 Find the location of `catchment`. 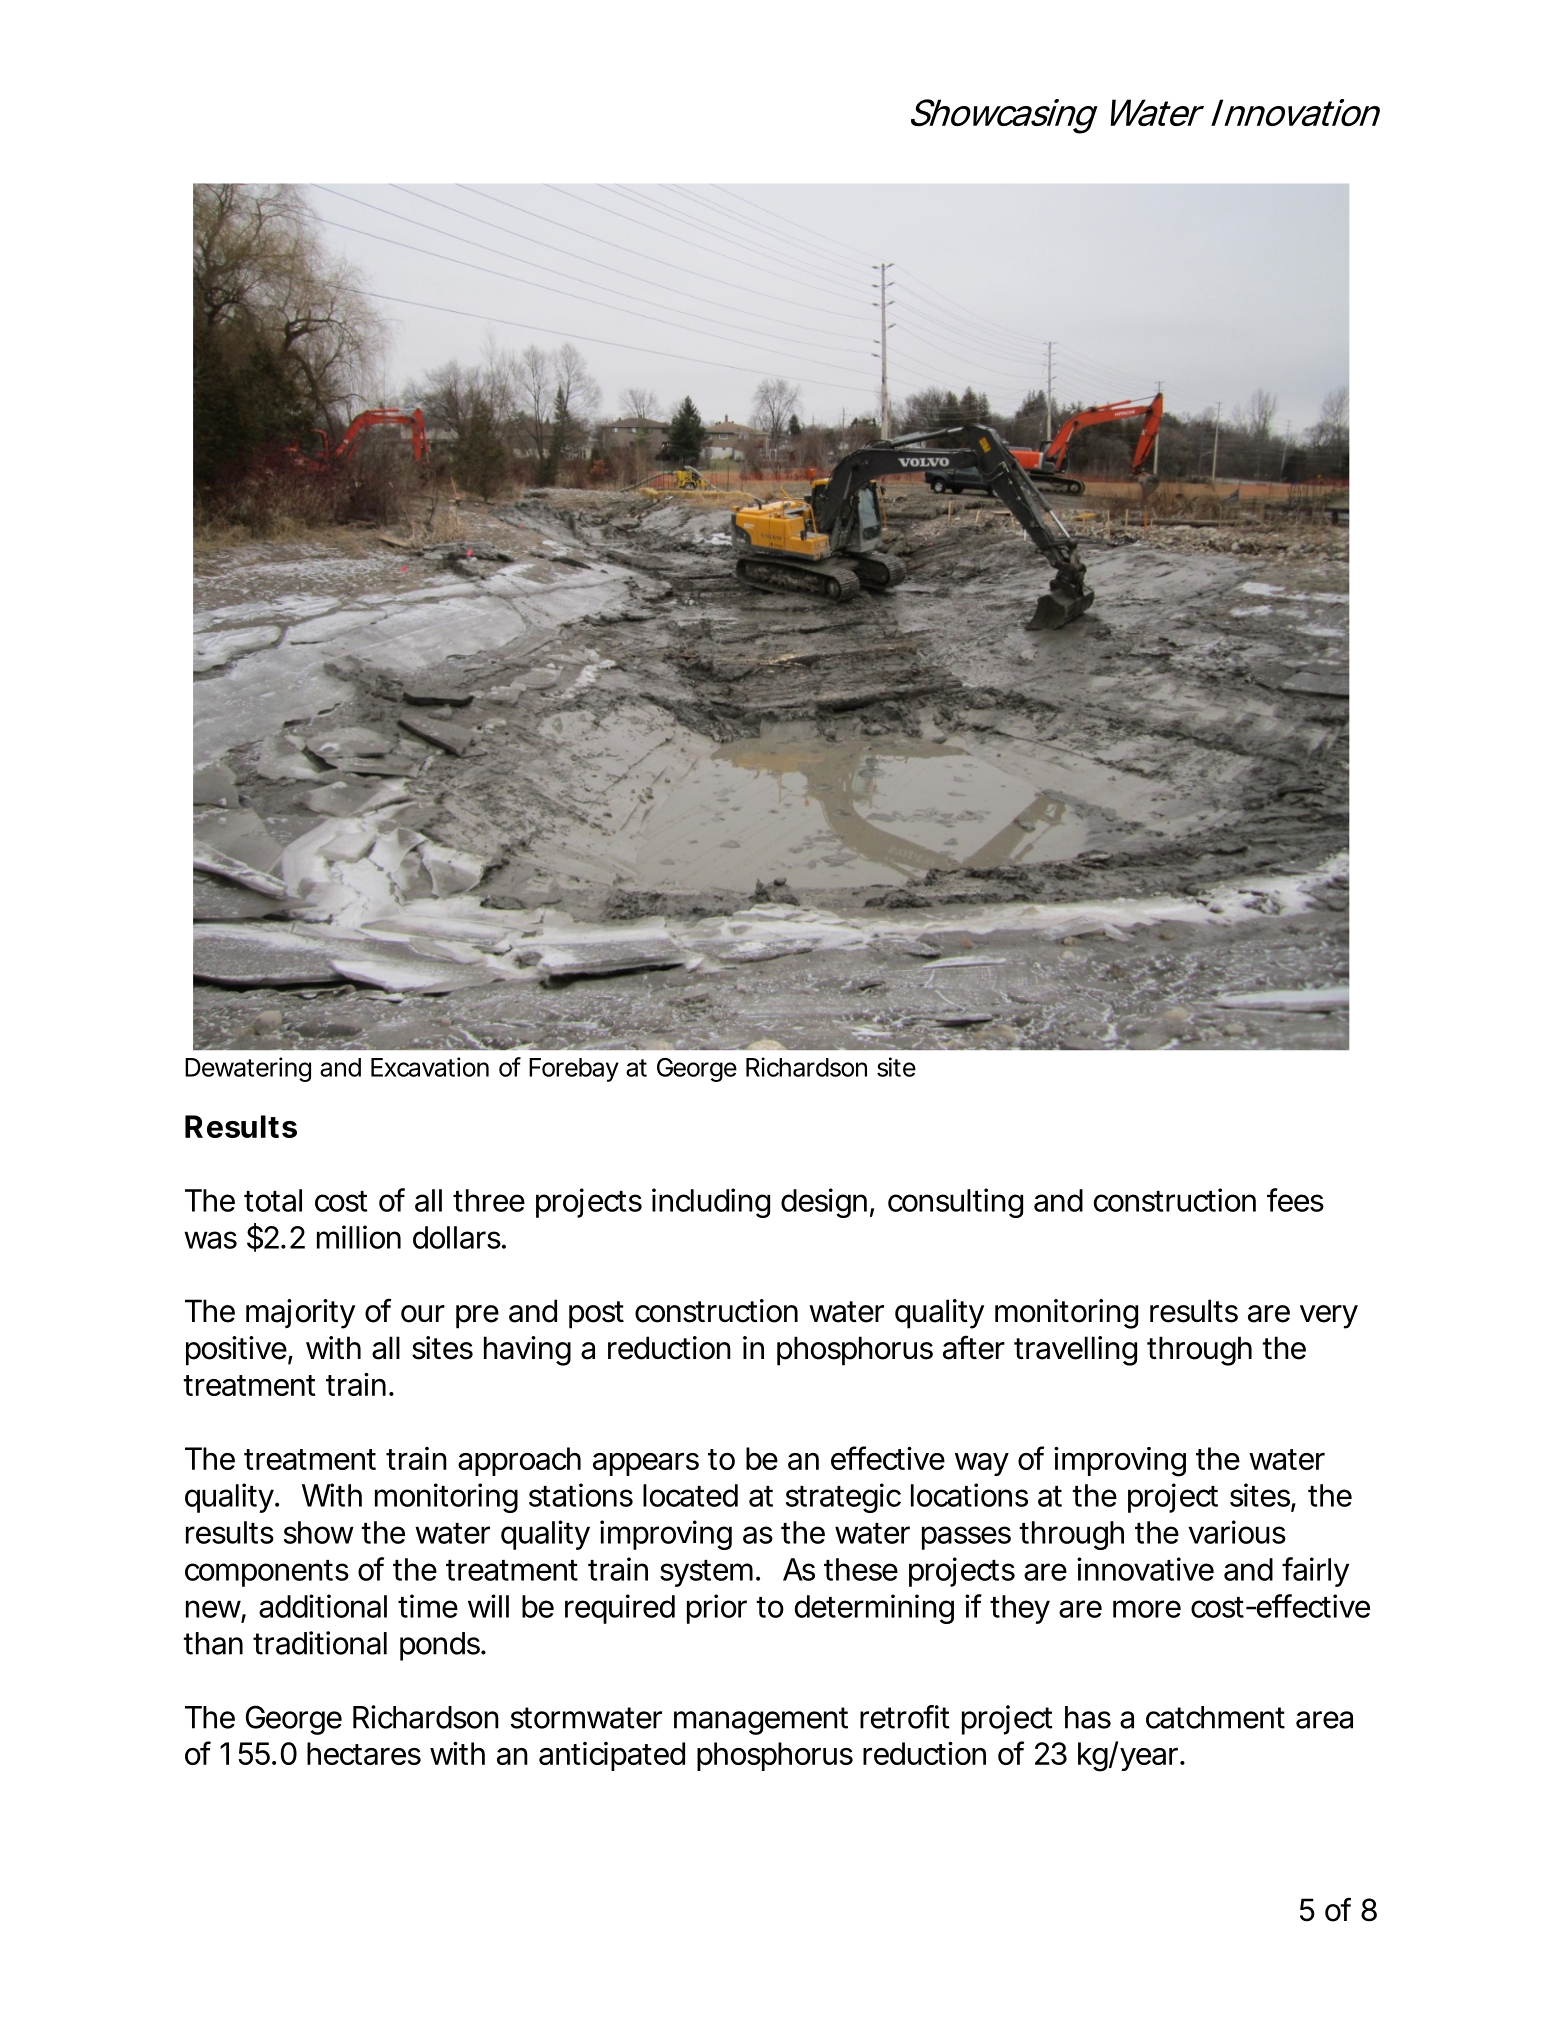

catchment is located at coordinates (1215, 1717).
